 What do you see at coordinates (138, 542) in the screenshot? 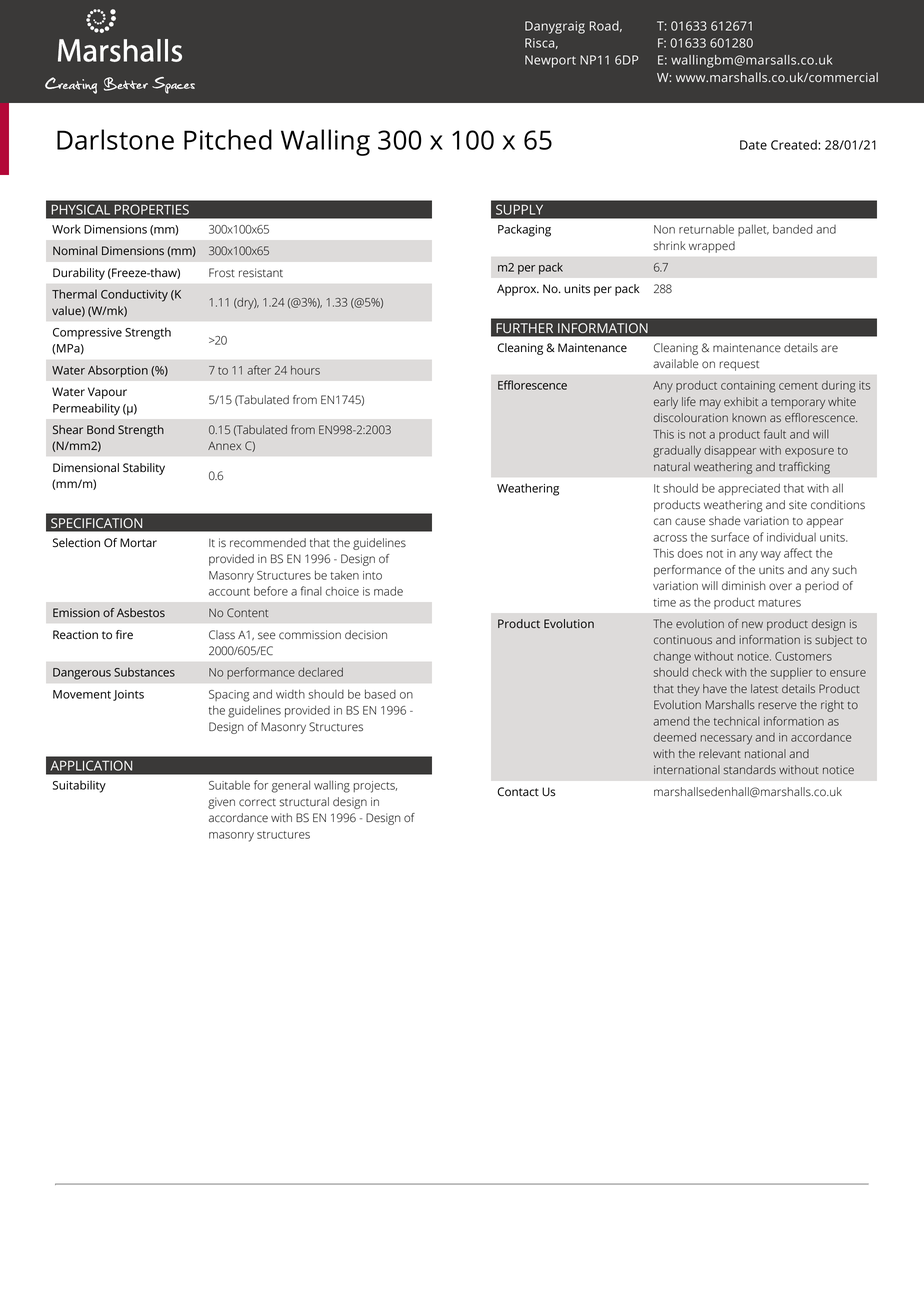
I see `Mortar` at bounding box center [138, 542].
